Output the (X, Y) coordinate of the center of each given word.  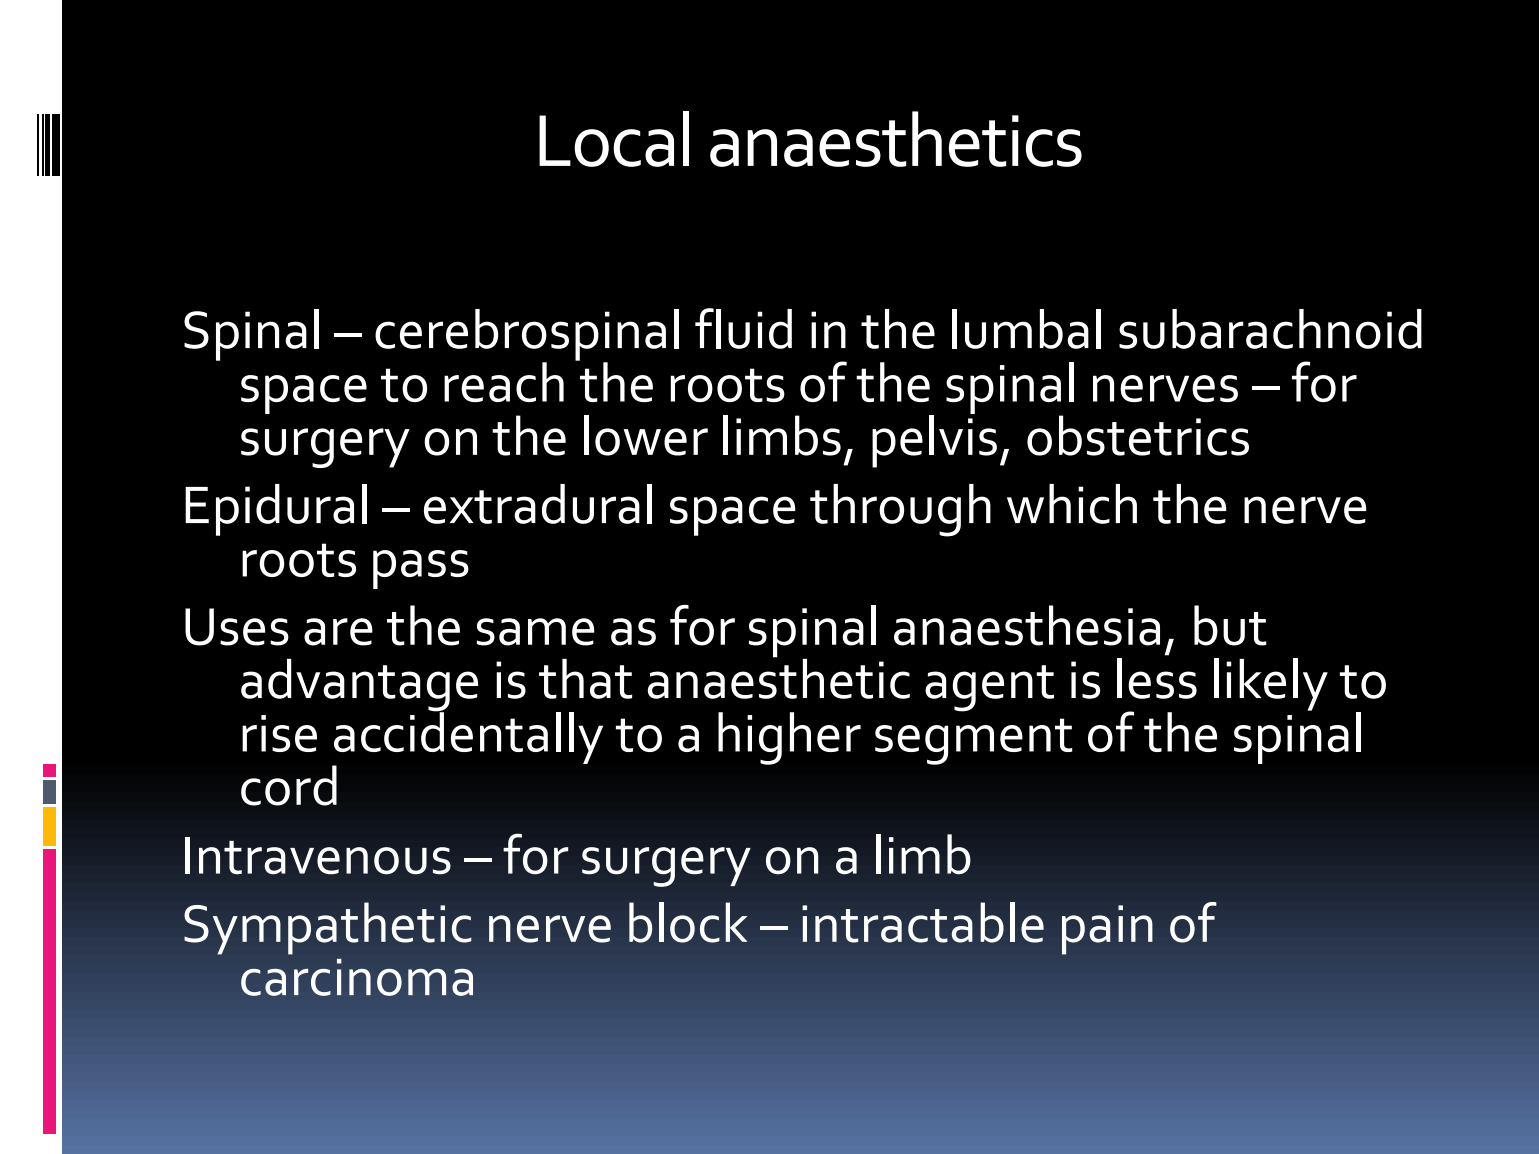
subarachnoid (1270, 329)
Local (614, 139)
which (1072, 504)
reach (504, 382)
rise (279, 733)
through (900, 510)
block (688, 922)
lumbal (1026, 329)
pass (421, 569)
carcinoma (357, 977)
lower (646, 435)
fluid (743, 328)
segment (974, 741)
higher (789, 738)
